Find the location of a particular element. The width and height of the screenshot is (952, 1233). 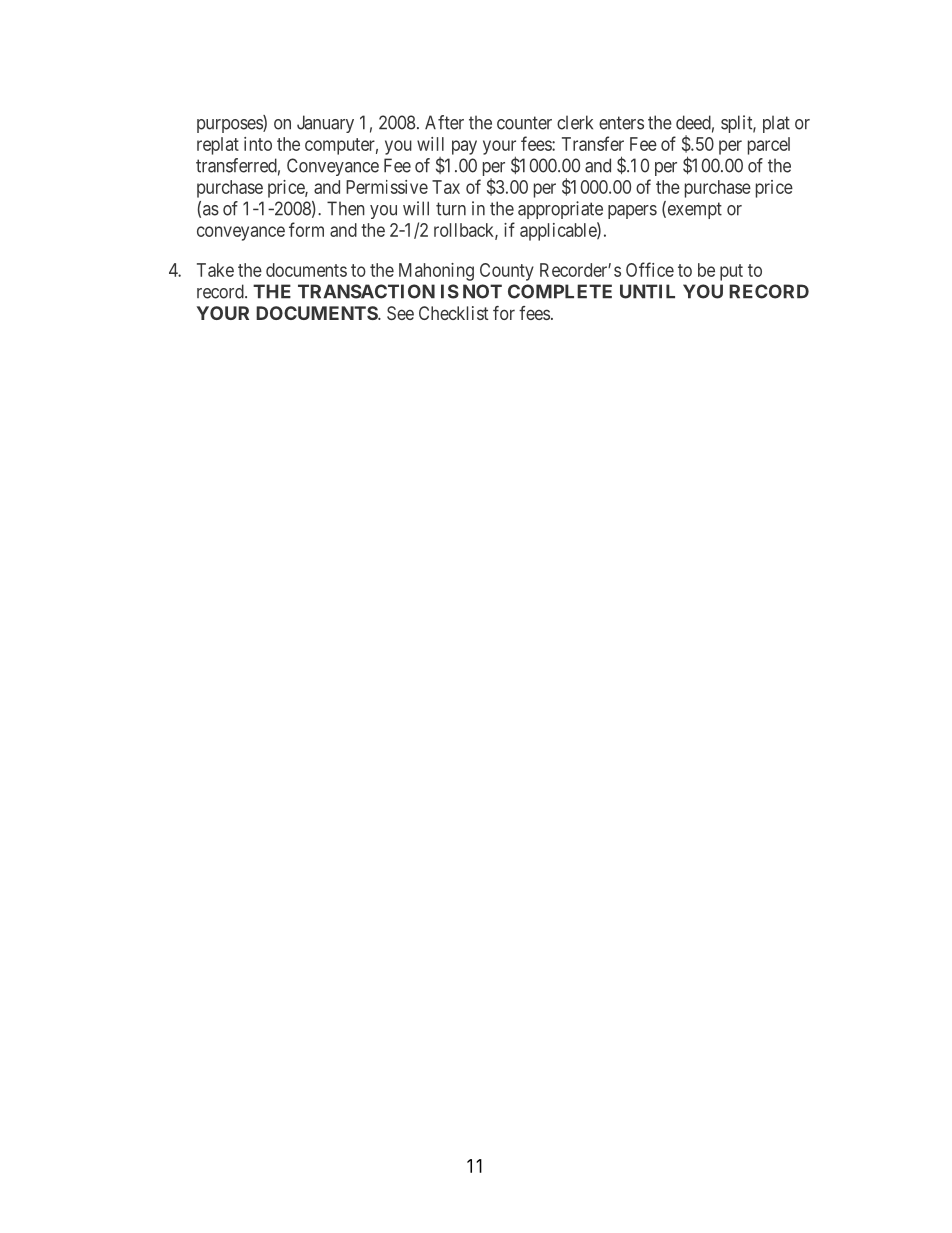

See is located at coordinates (400, 313).
